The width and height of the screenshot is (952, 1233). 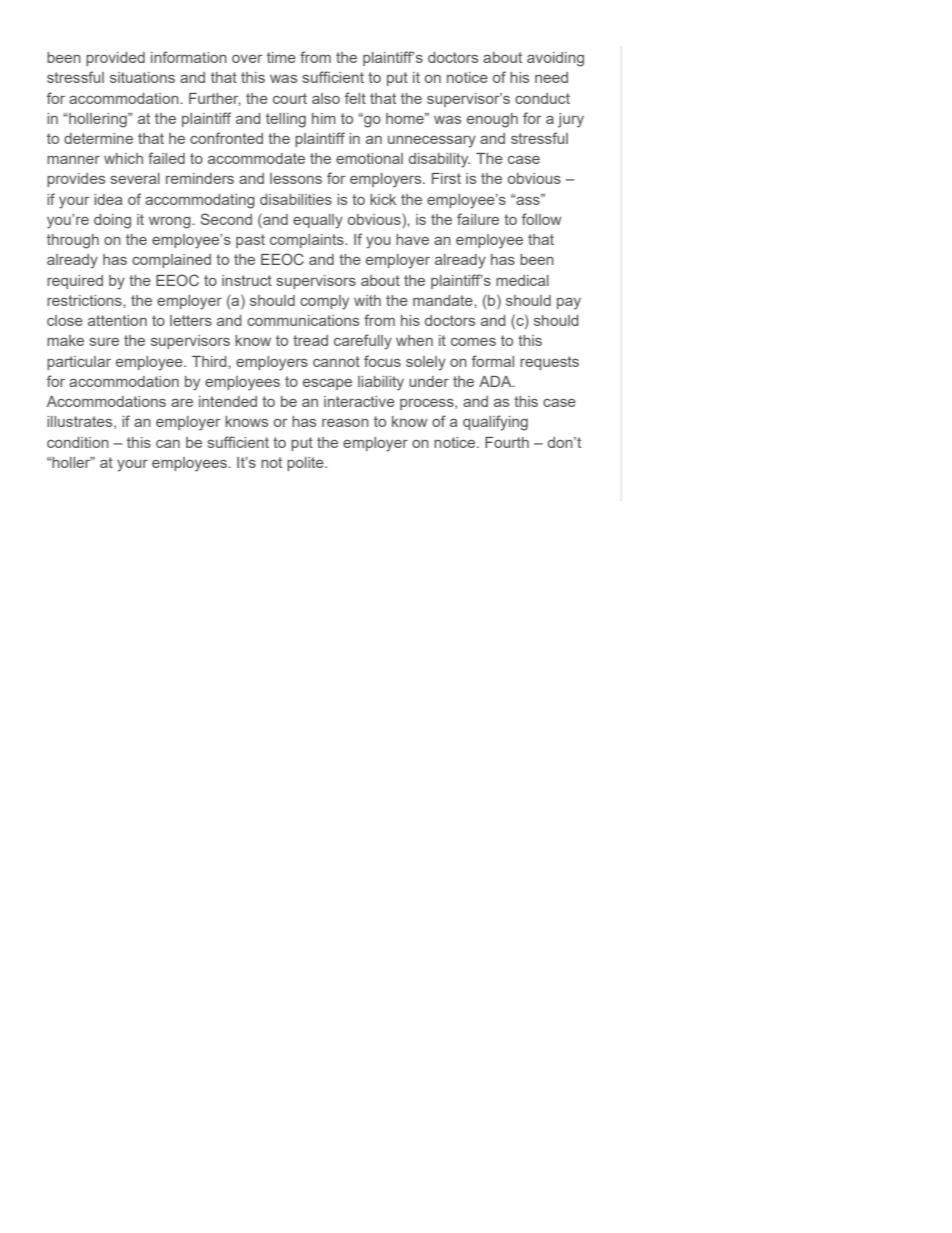 I want to click on follow, so click(x=542, y=219).
